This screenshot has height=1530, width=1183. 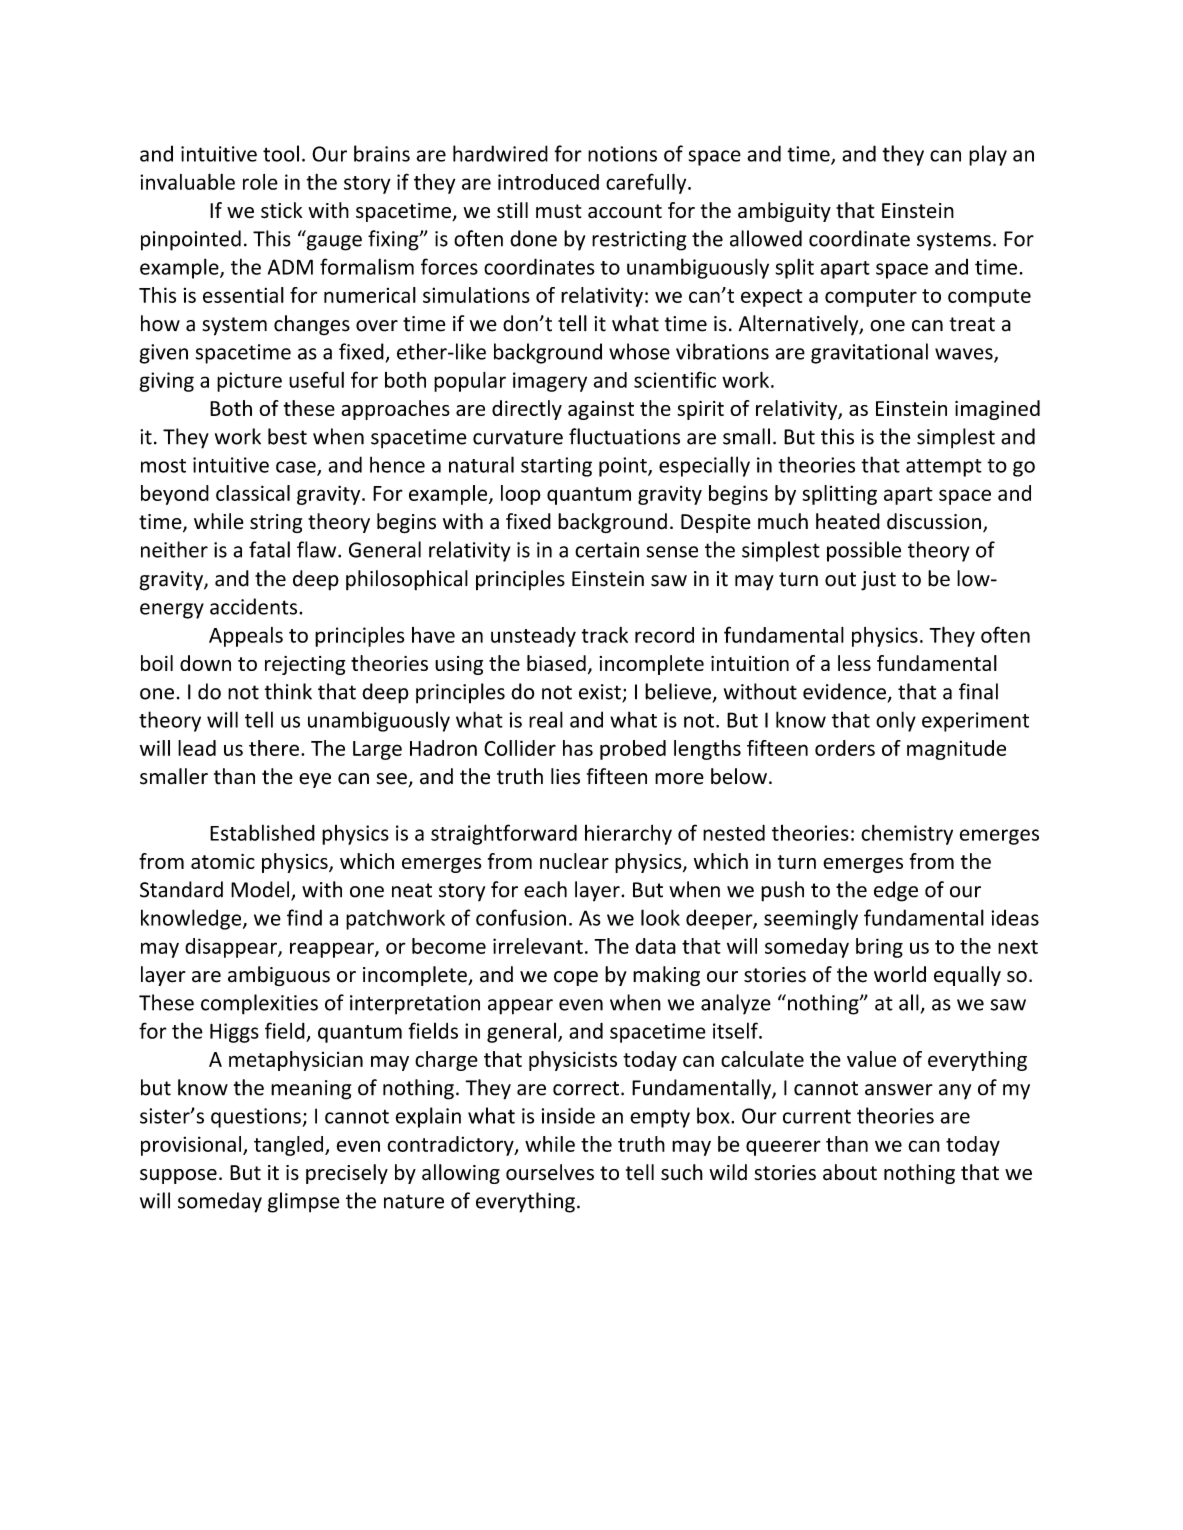 I want to click on discussion, so click(x=934, y=521).
